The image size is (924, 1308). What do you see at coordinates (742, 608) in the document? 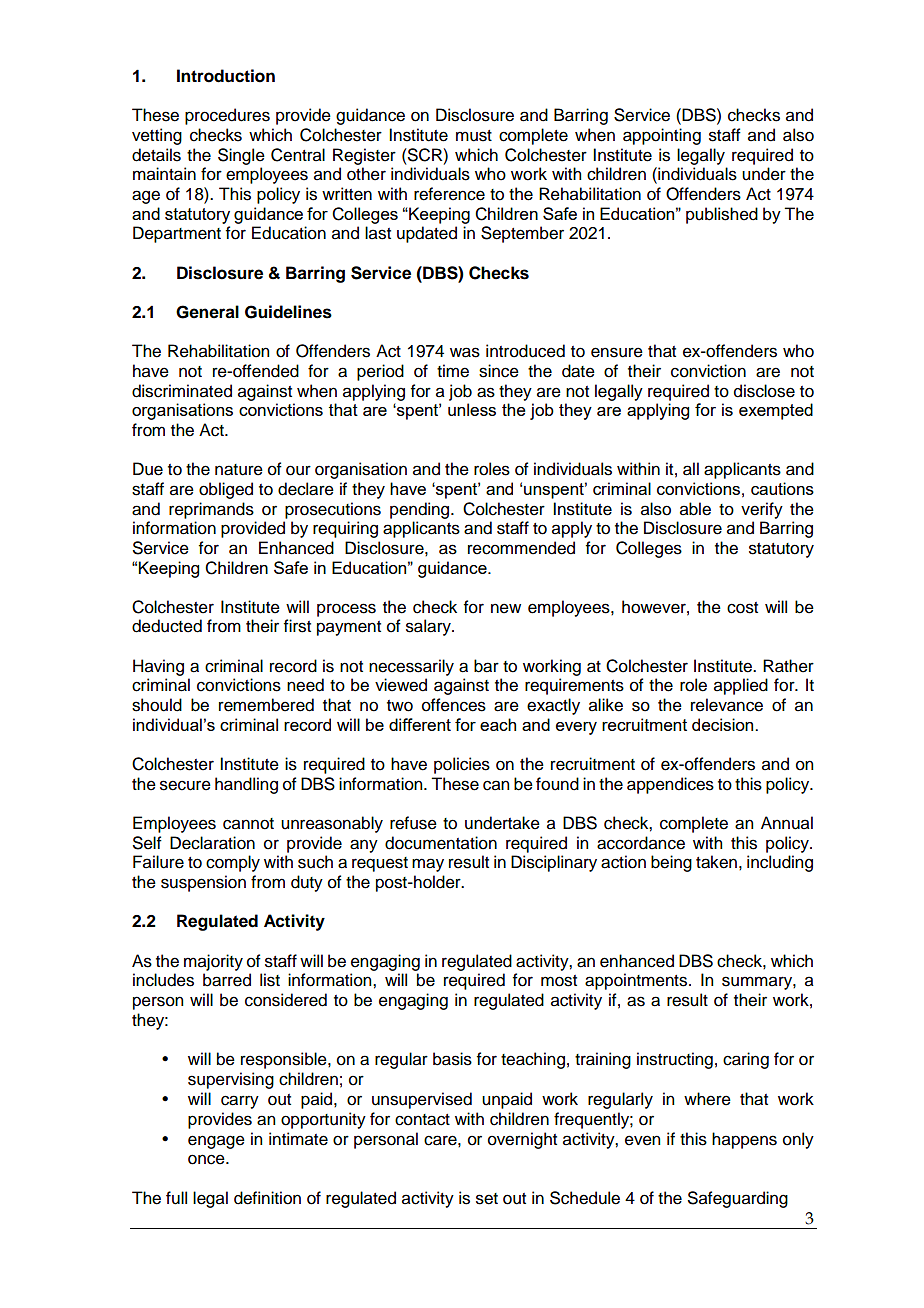
I see `cost` at bounding box center [742, 608].
